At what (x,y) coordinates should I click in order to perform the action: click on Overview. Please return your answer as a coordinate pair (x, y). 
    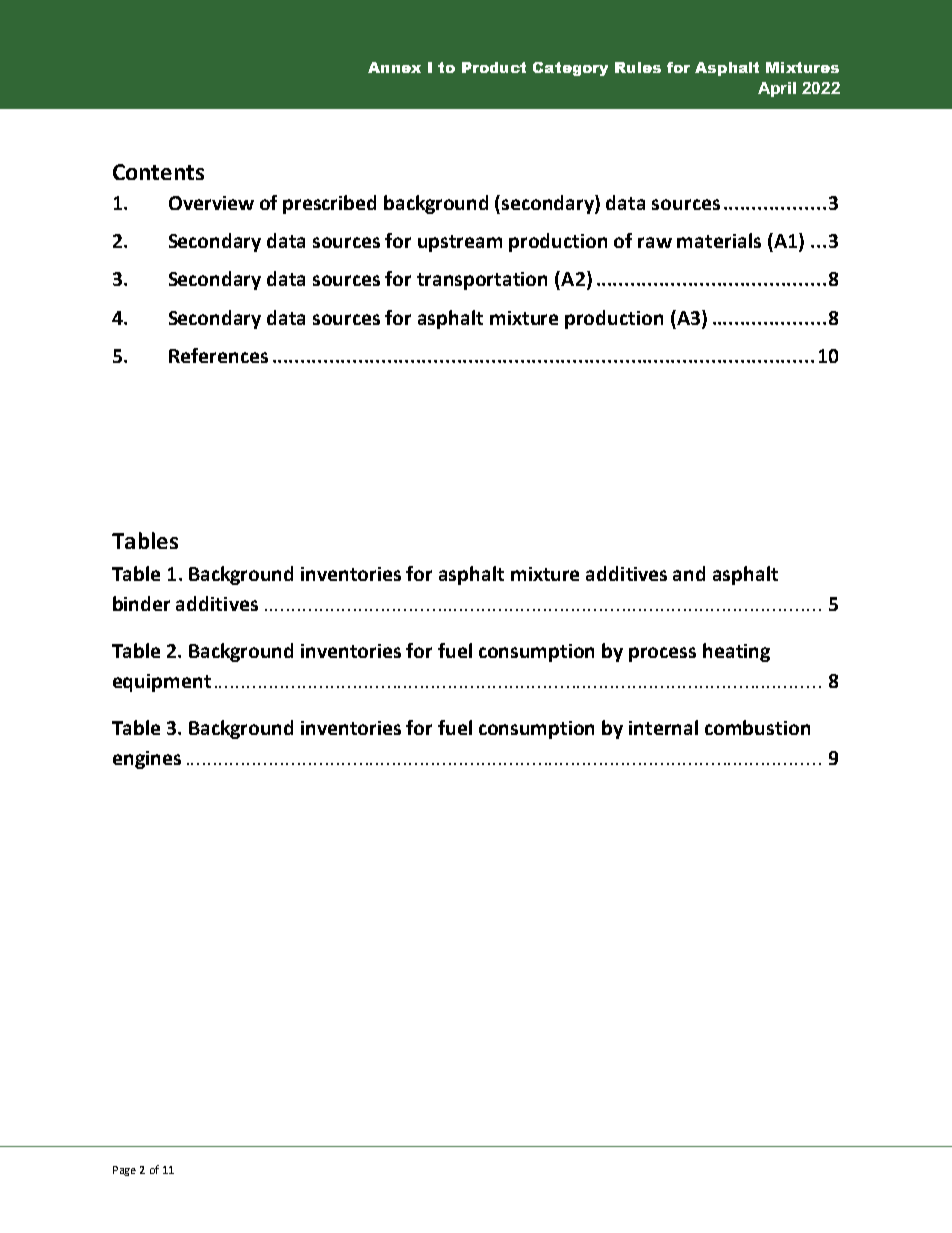
    Looking at the image, I should click on (211, 203).
